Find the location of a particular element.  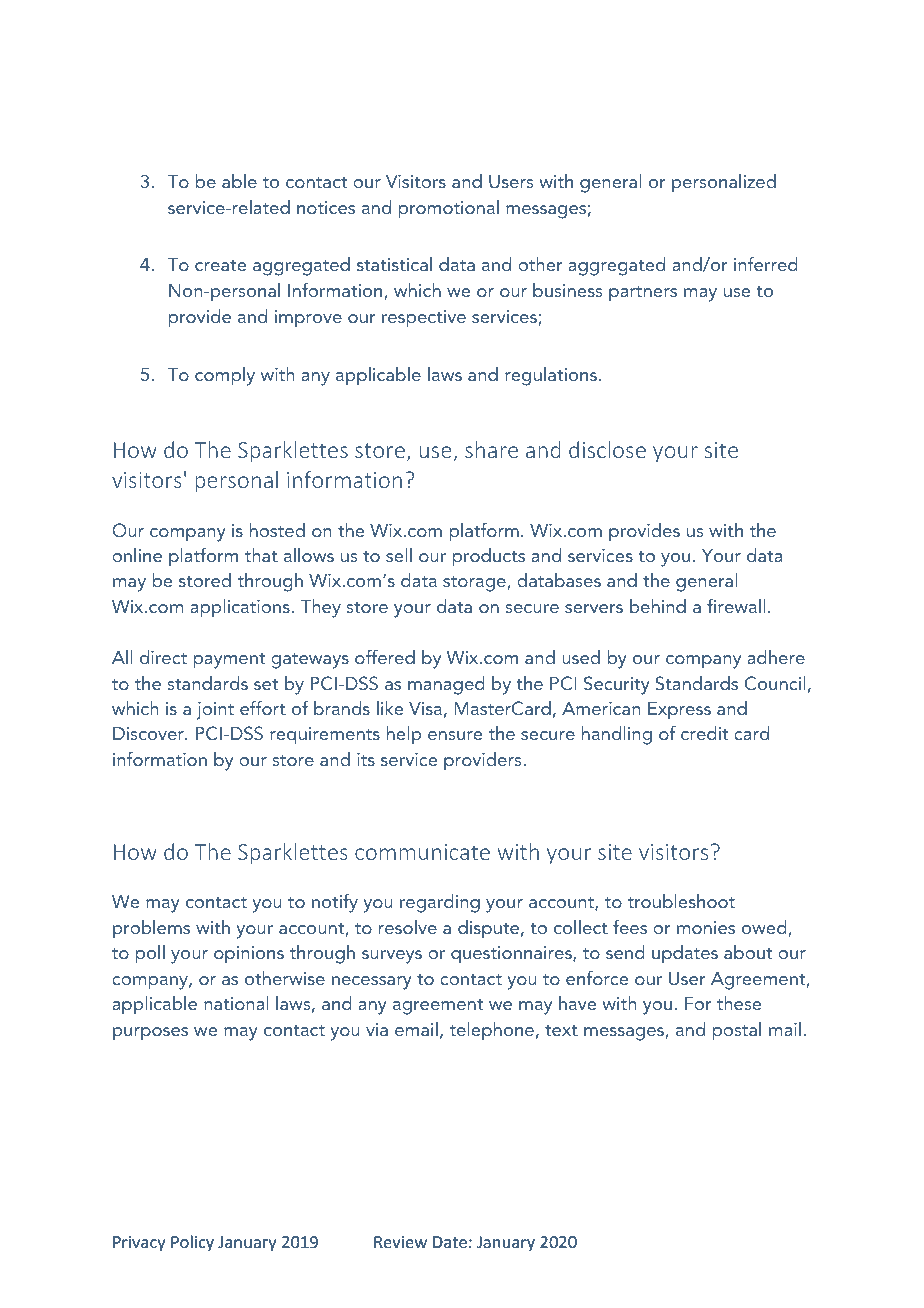

problems is located at coordinates (151, 929).
